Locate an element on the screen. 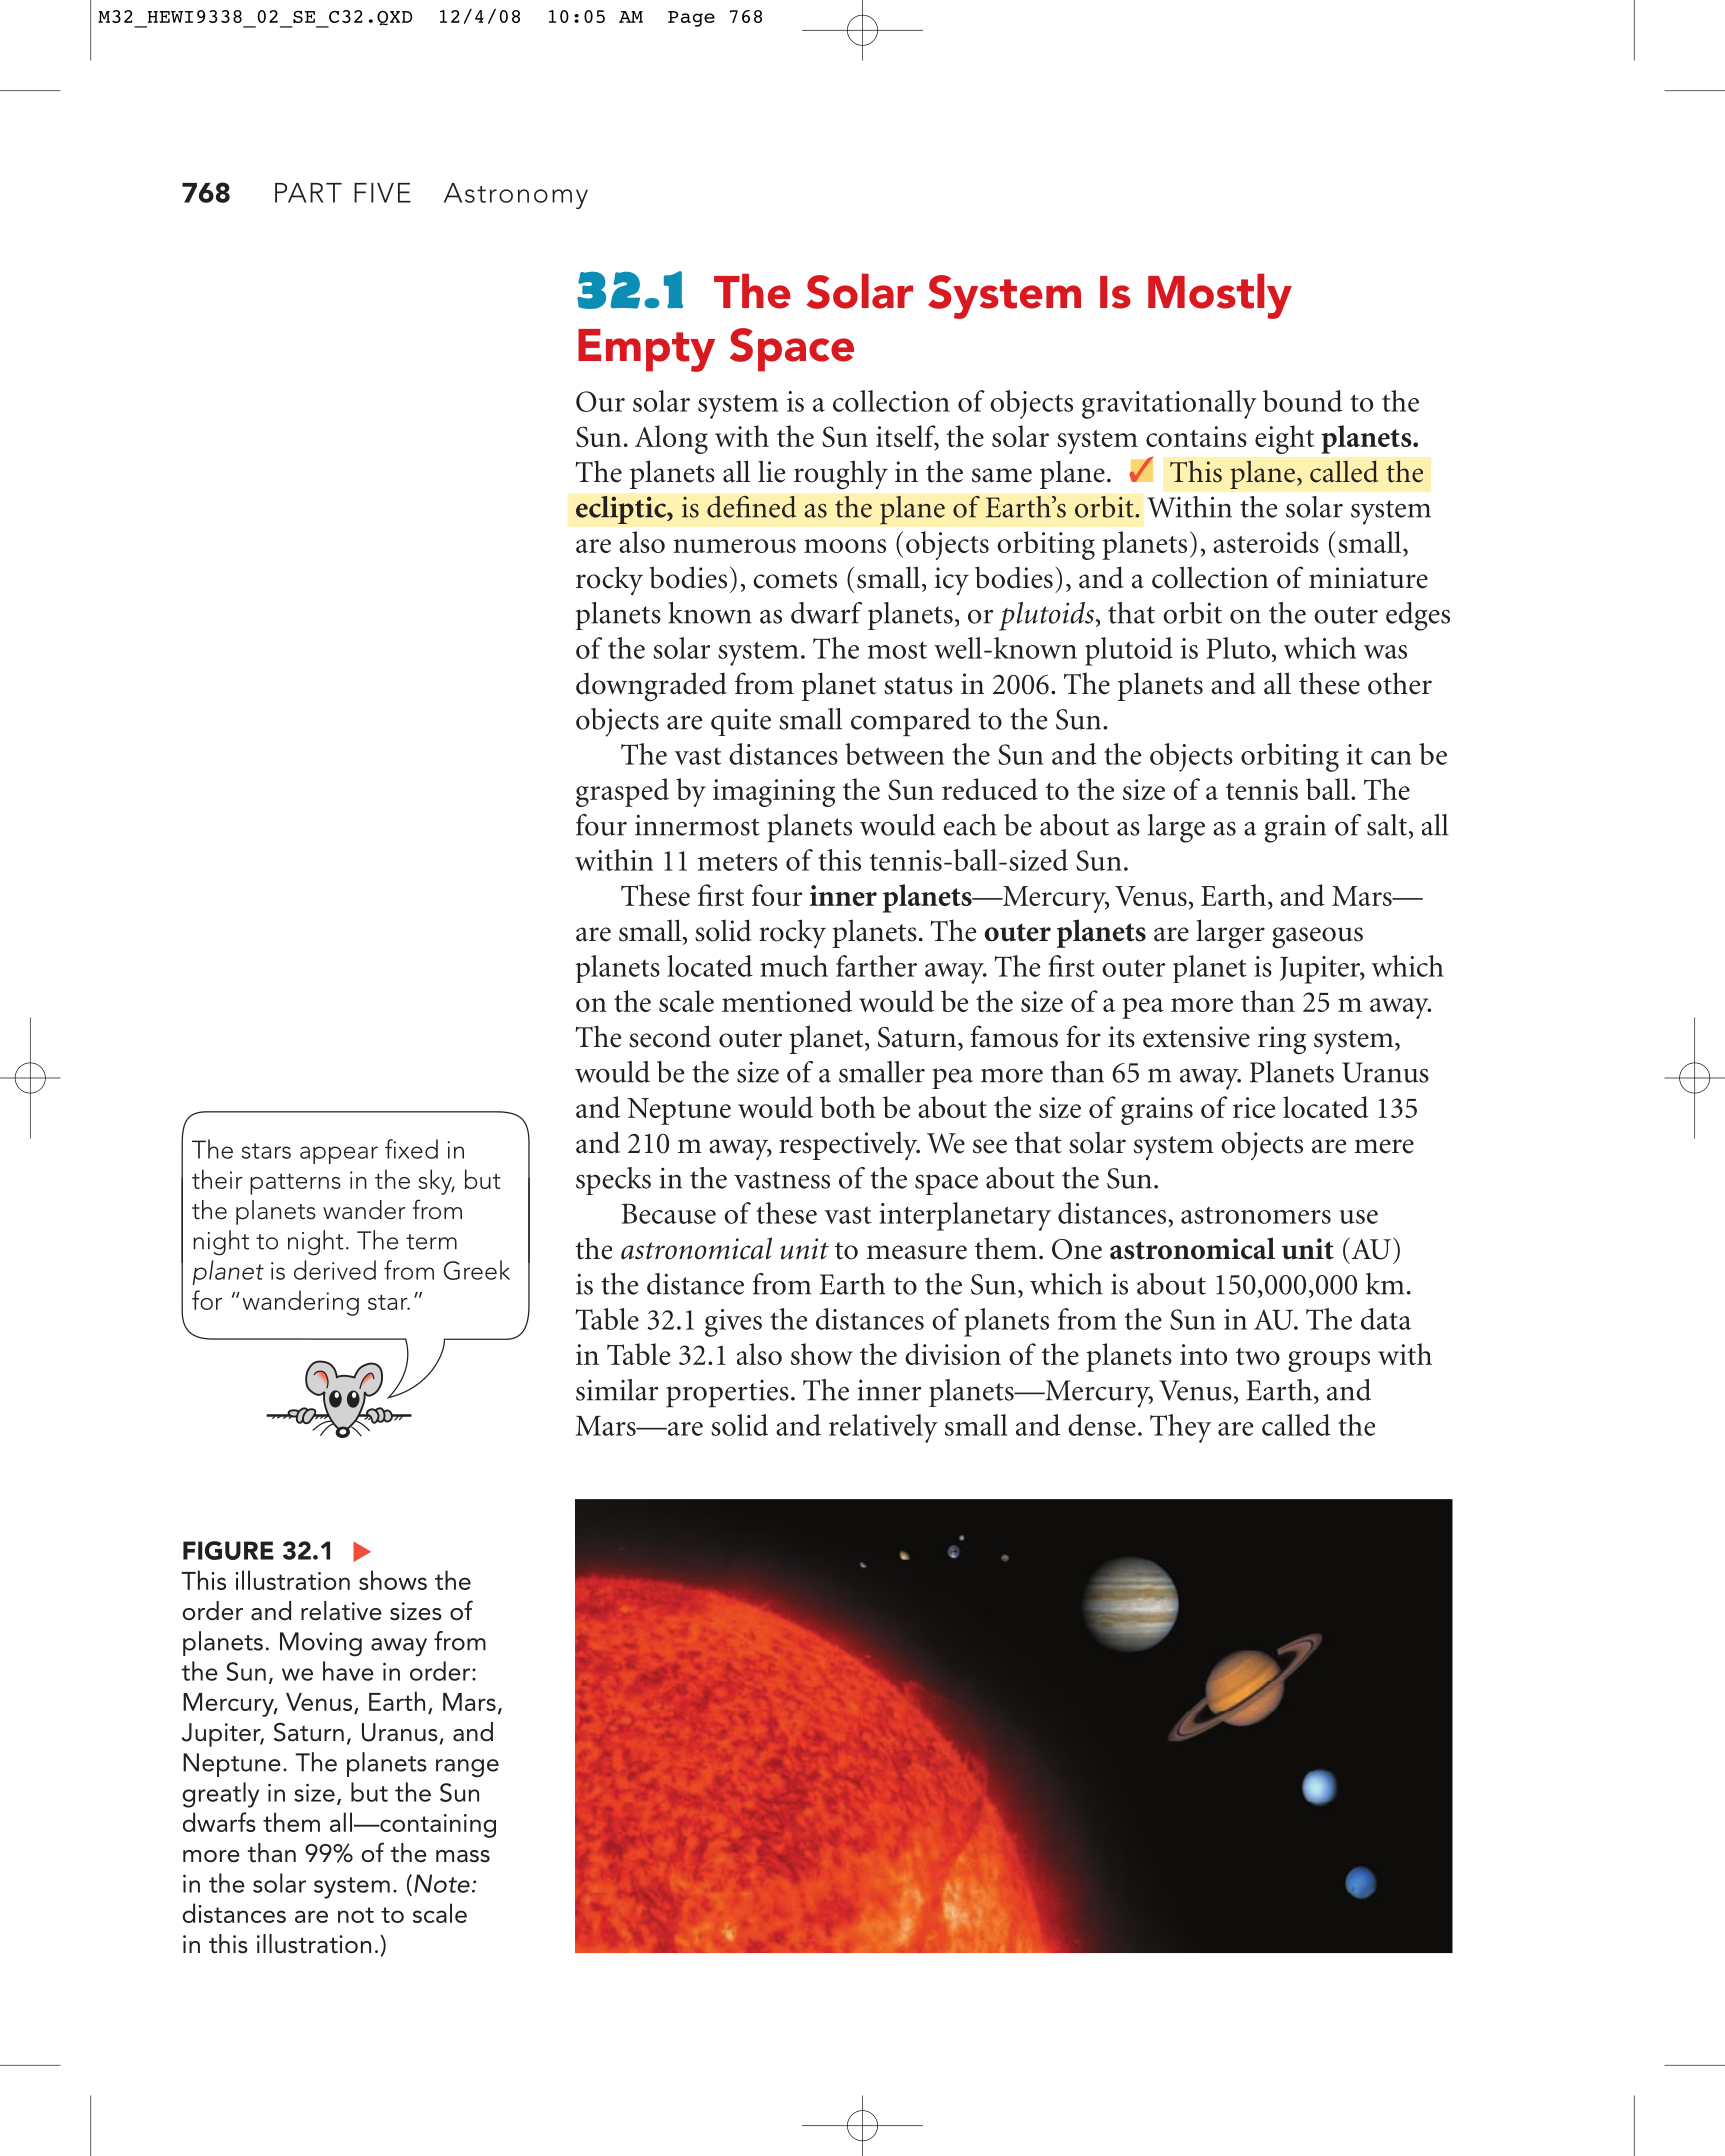 This screenshot has height=2156, width=1725. bound is located at coordinates (1303, 401).
